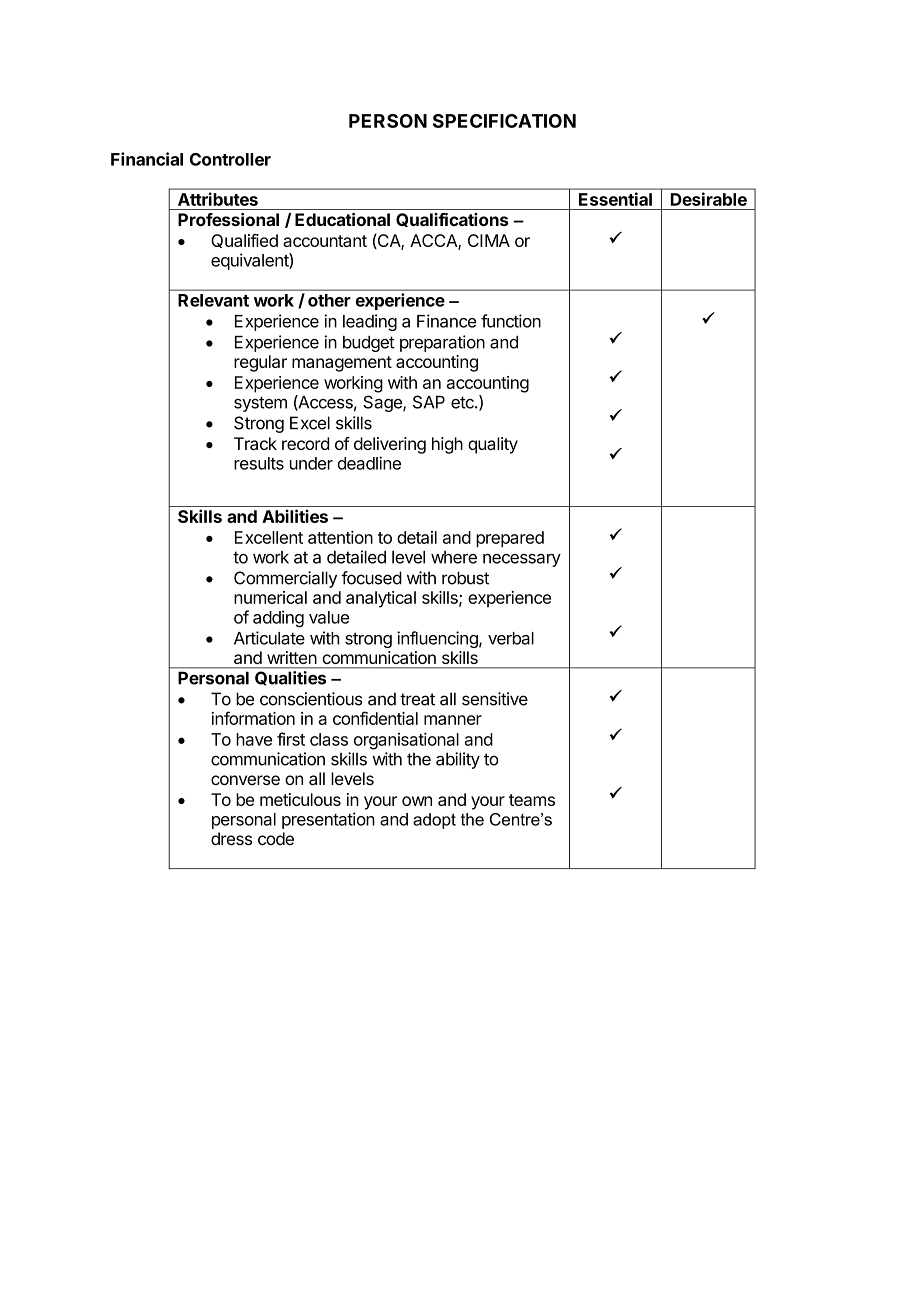  I want to click on dress, so click(231, 838).
